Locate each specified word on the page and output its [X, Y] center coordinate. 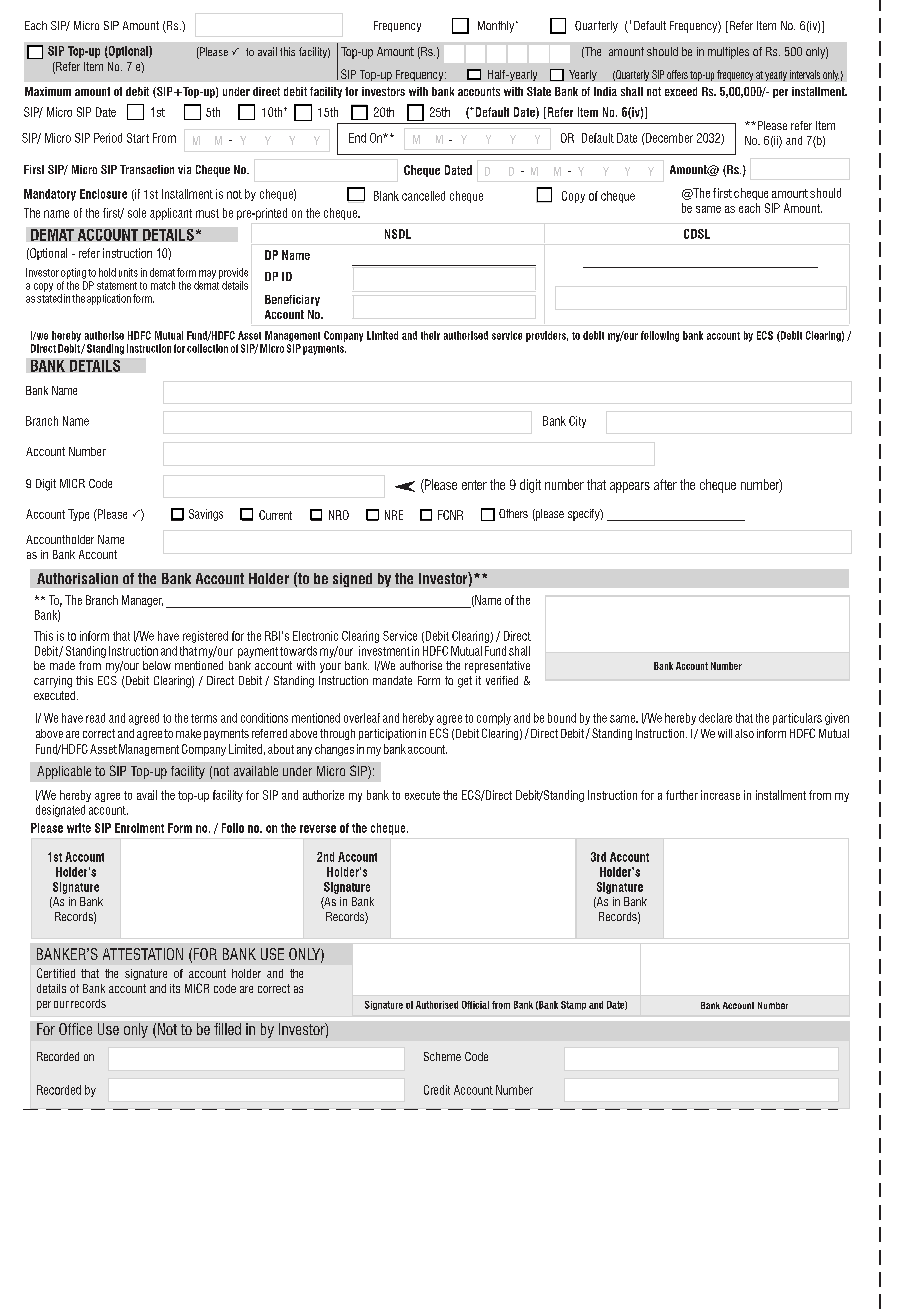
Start [138, 138]
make [188, 733]
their [430, 335]
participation [387, 734]
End [357, 138]
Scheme [442, 1056]
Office [75, 1029]
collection [207, 348]
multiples [728, 53]
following [660, 336]
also [744, 733]
